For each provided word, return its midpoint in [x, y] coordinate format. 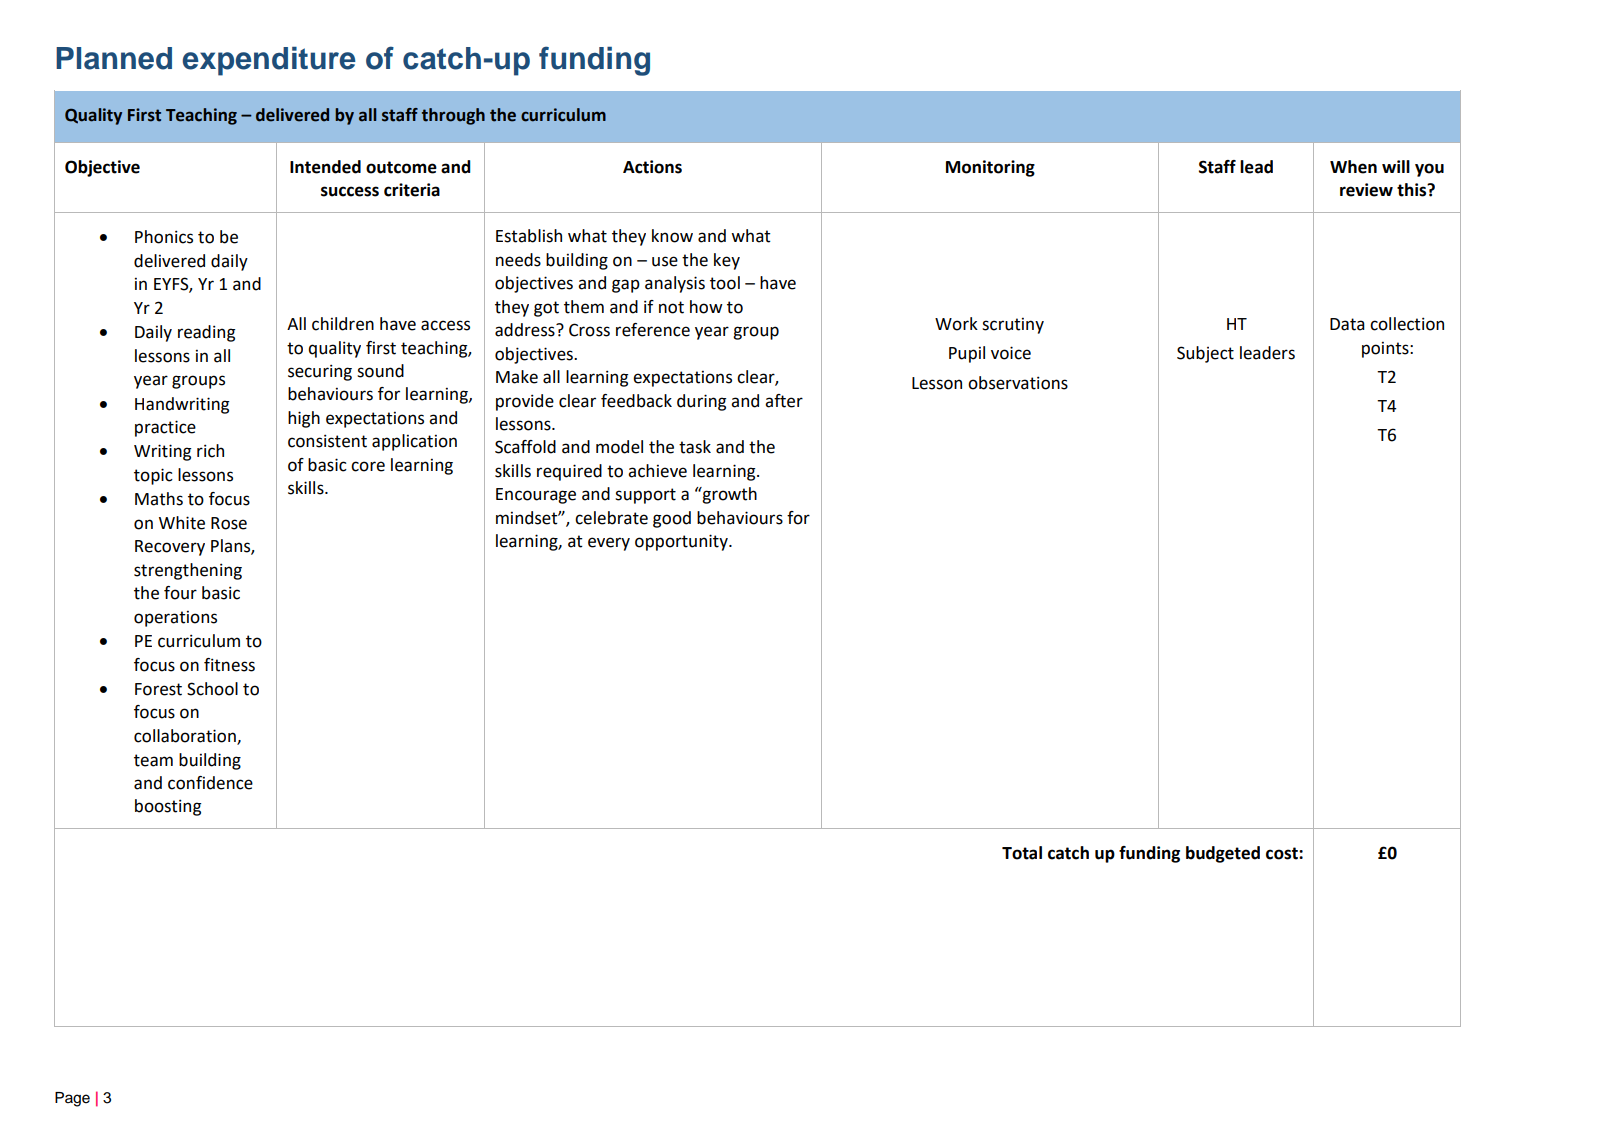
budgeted [1223, 854]
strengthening [188, 571]
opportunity [682, 542]
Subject [1205, 354]
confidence [210, 783]
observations [1018, 383]
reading [206, 333]
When [1353, 167]
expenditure [269, 61]
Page [72, 1099]
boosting [168, 807]
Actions [652, 167]
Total [1022, 853]
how [706, 307]
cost [1283, 853]
